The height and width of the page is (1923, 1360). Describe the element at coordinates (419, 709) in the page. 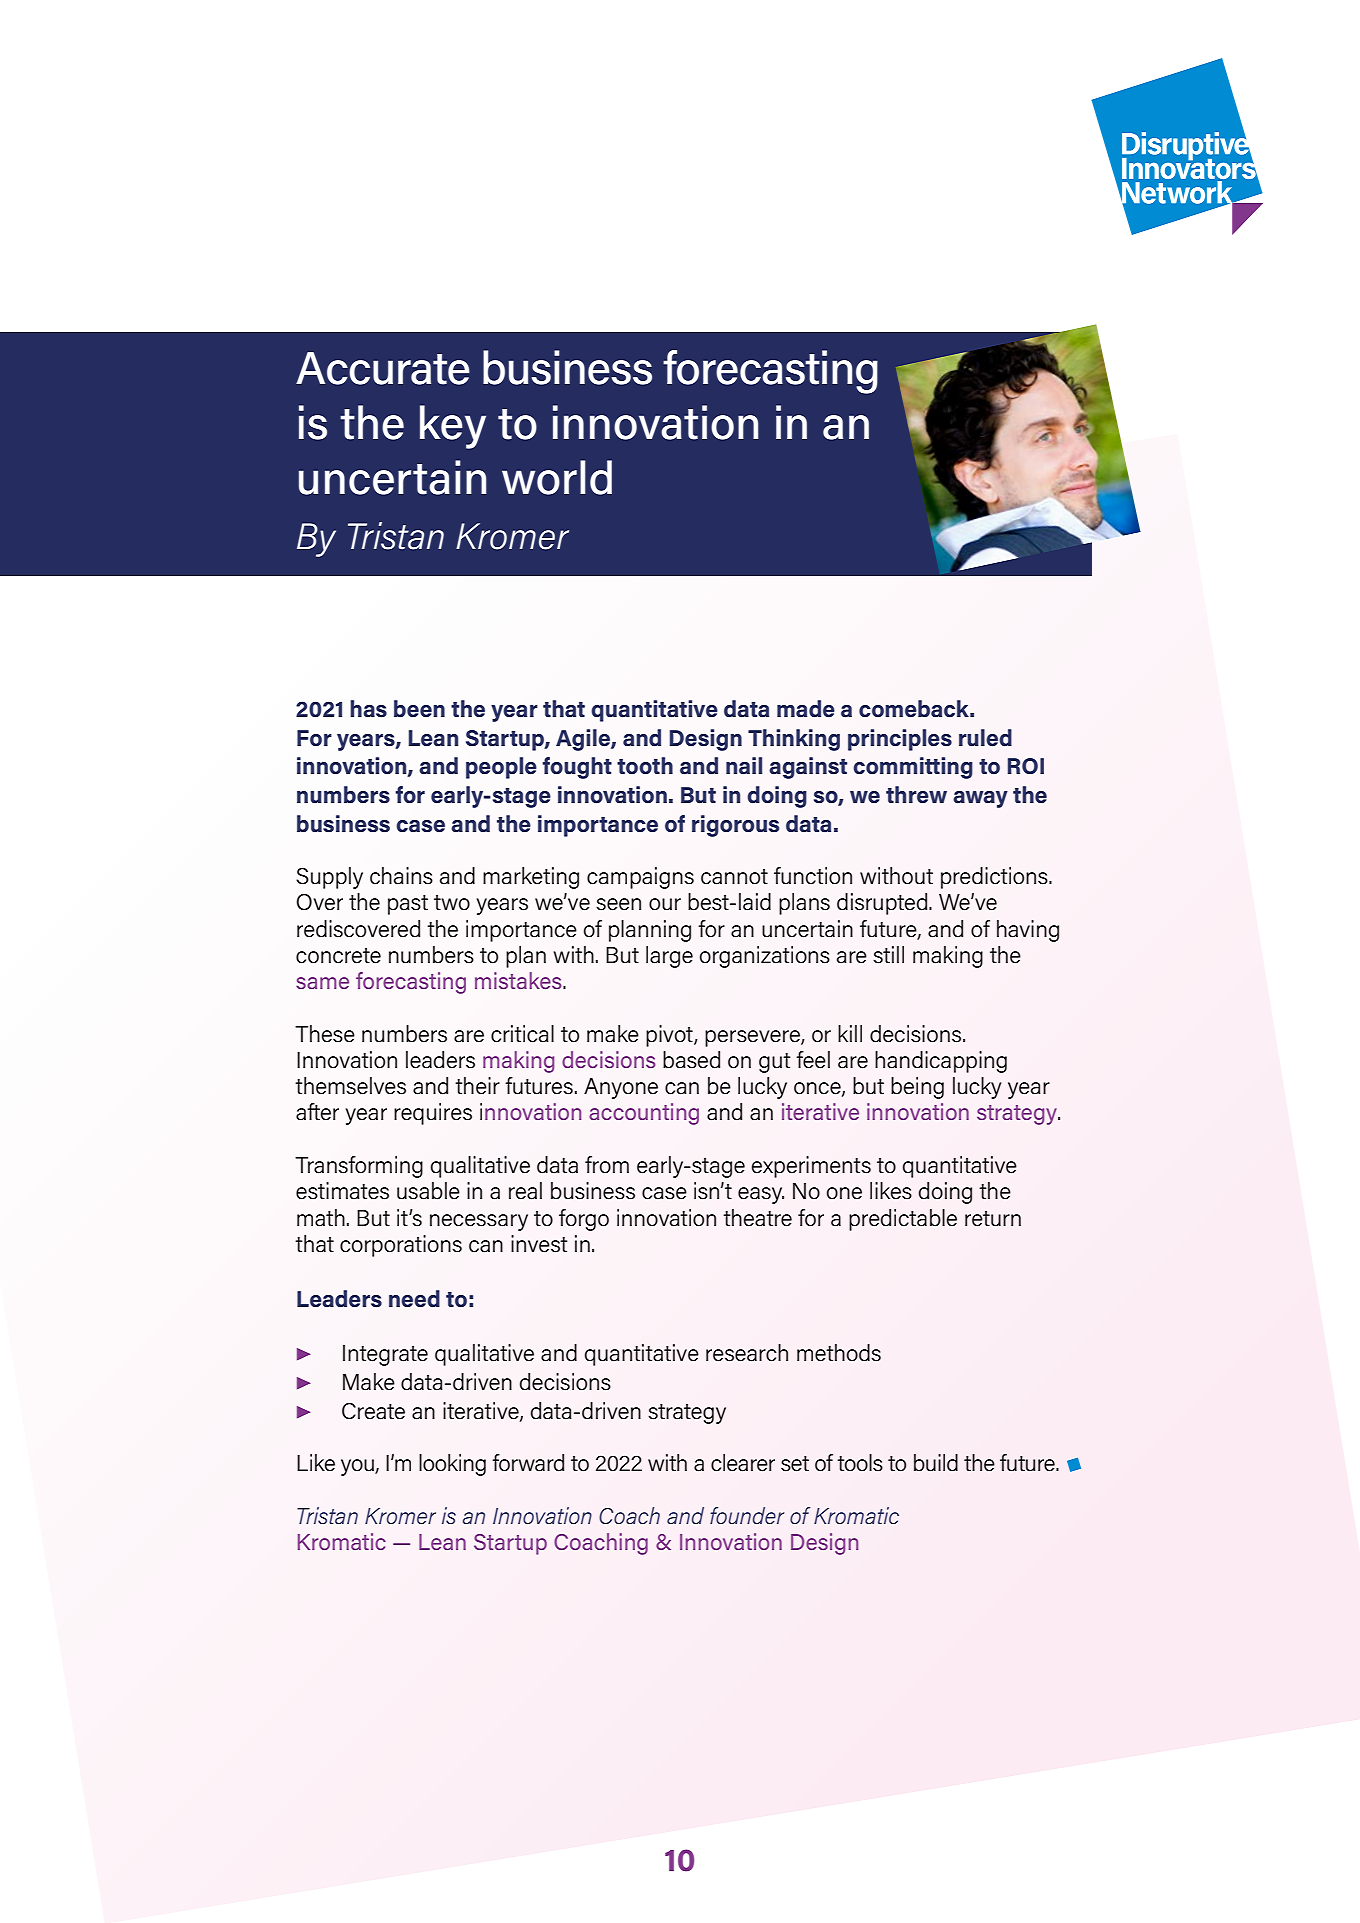

I see `been` at that location.
